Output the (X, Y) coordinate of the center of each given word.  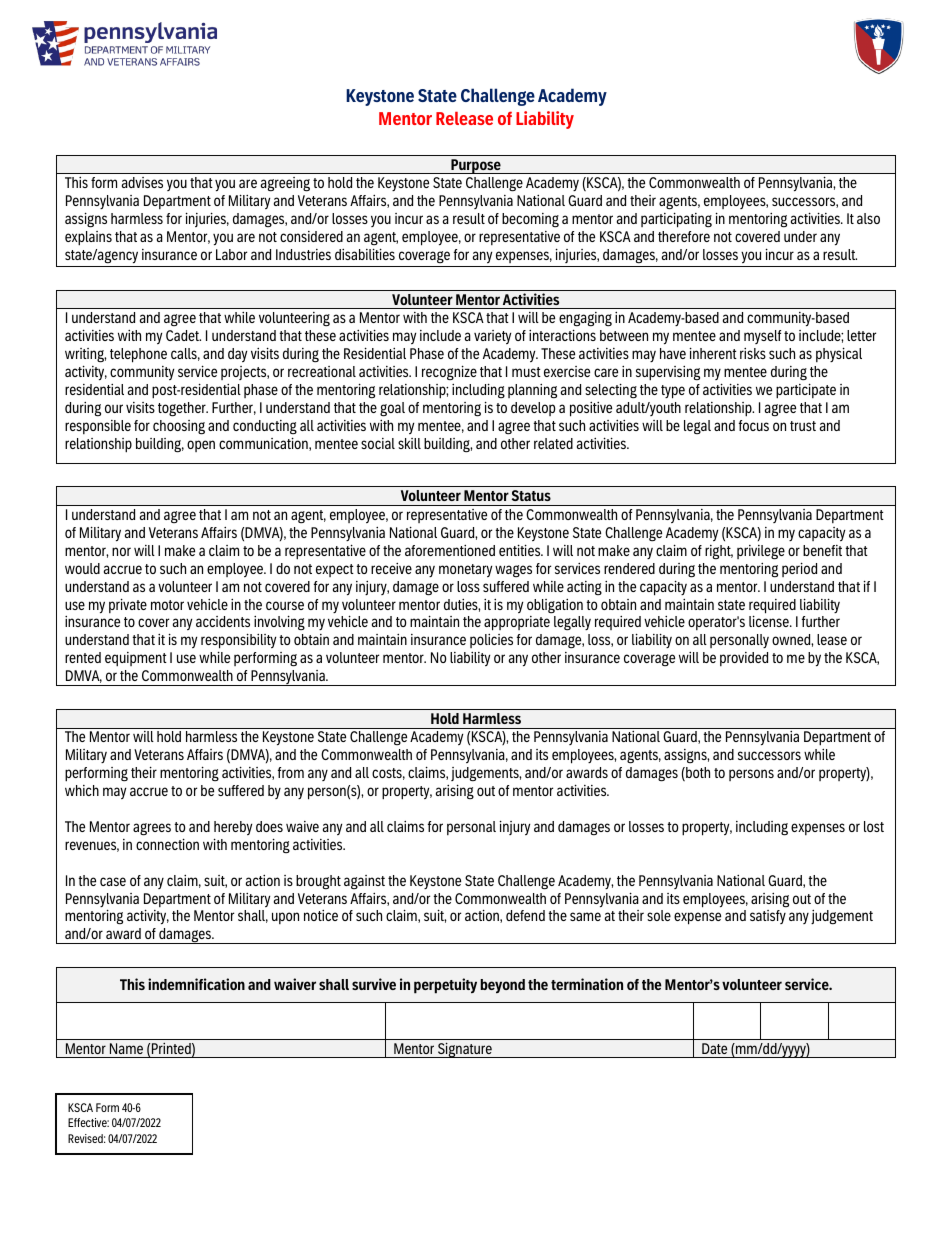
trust (803, 426)
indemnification (196, 984)
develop (533, 409)
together (183, 409)
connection (167, 844)
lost (874, 826)
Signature (465, 1050)
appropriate (517, 623)
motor (167, 605)
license (770, 621)
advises (142, 182)
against (364, 882)
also (868, 218)
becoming (530, 220)
